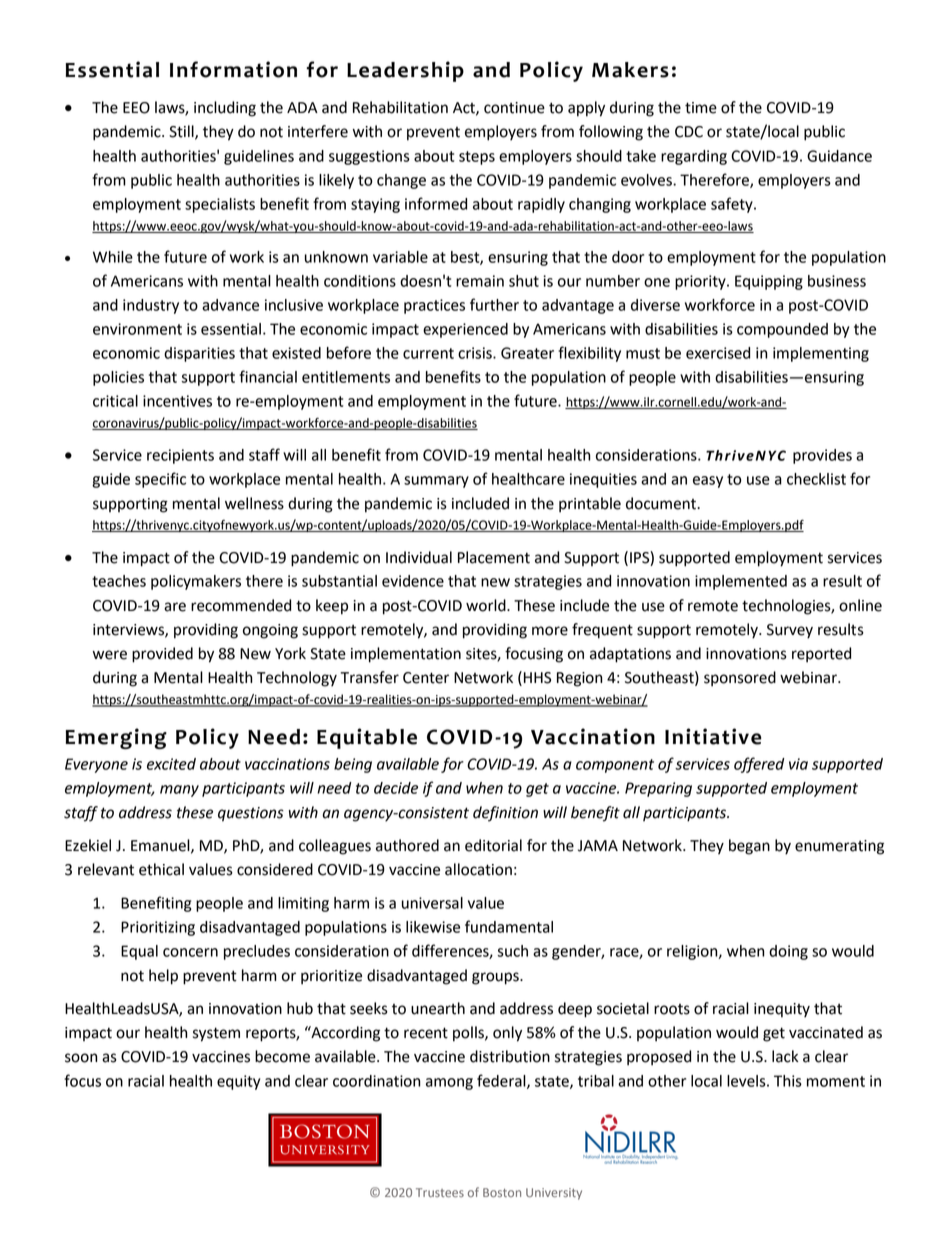 The height and width of the document is (1233, 952). What do you see at coordinates (505, 814) in the document?
I see `definition` at bounding box center [505, 814].
